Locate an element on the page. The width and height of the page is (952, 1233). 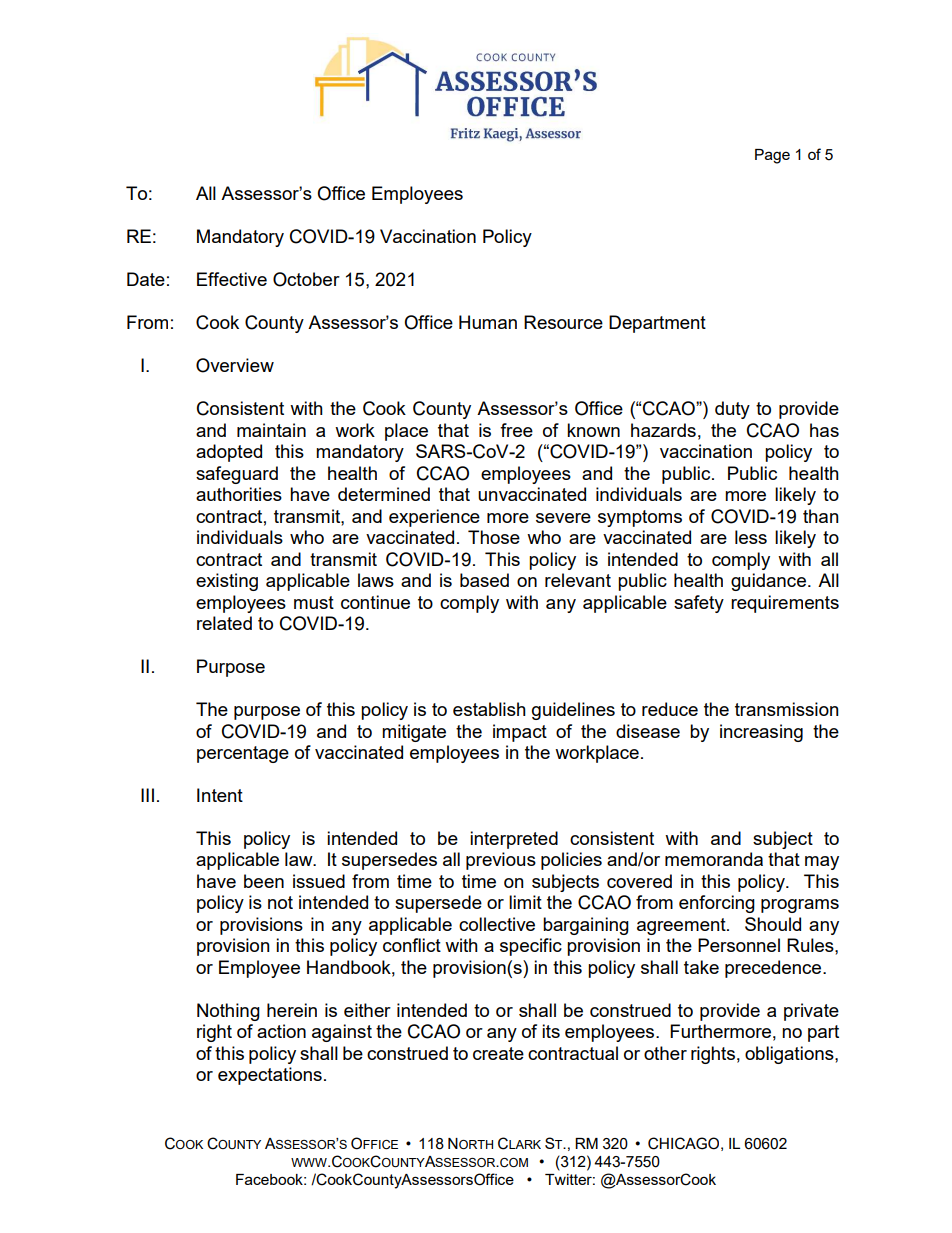
Human is located at coordinates (488, 322).
